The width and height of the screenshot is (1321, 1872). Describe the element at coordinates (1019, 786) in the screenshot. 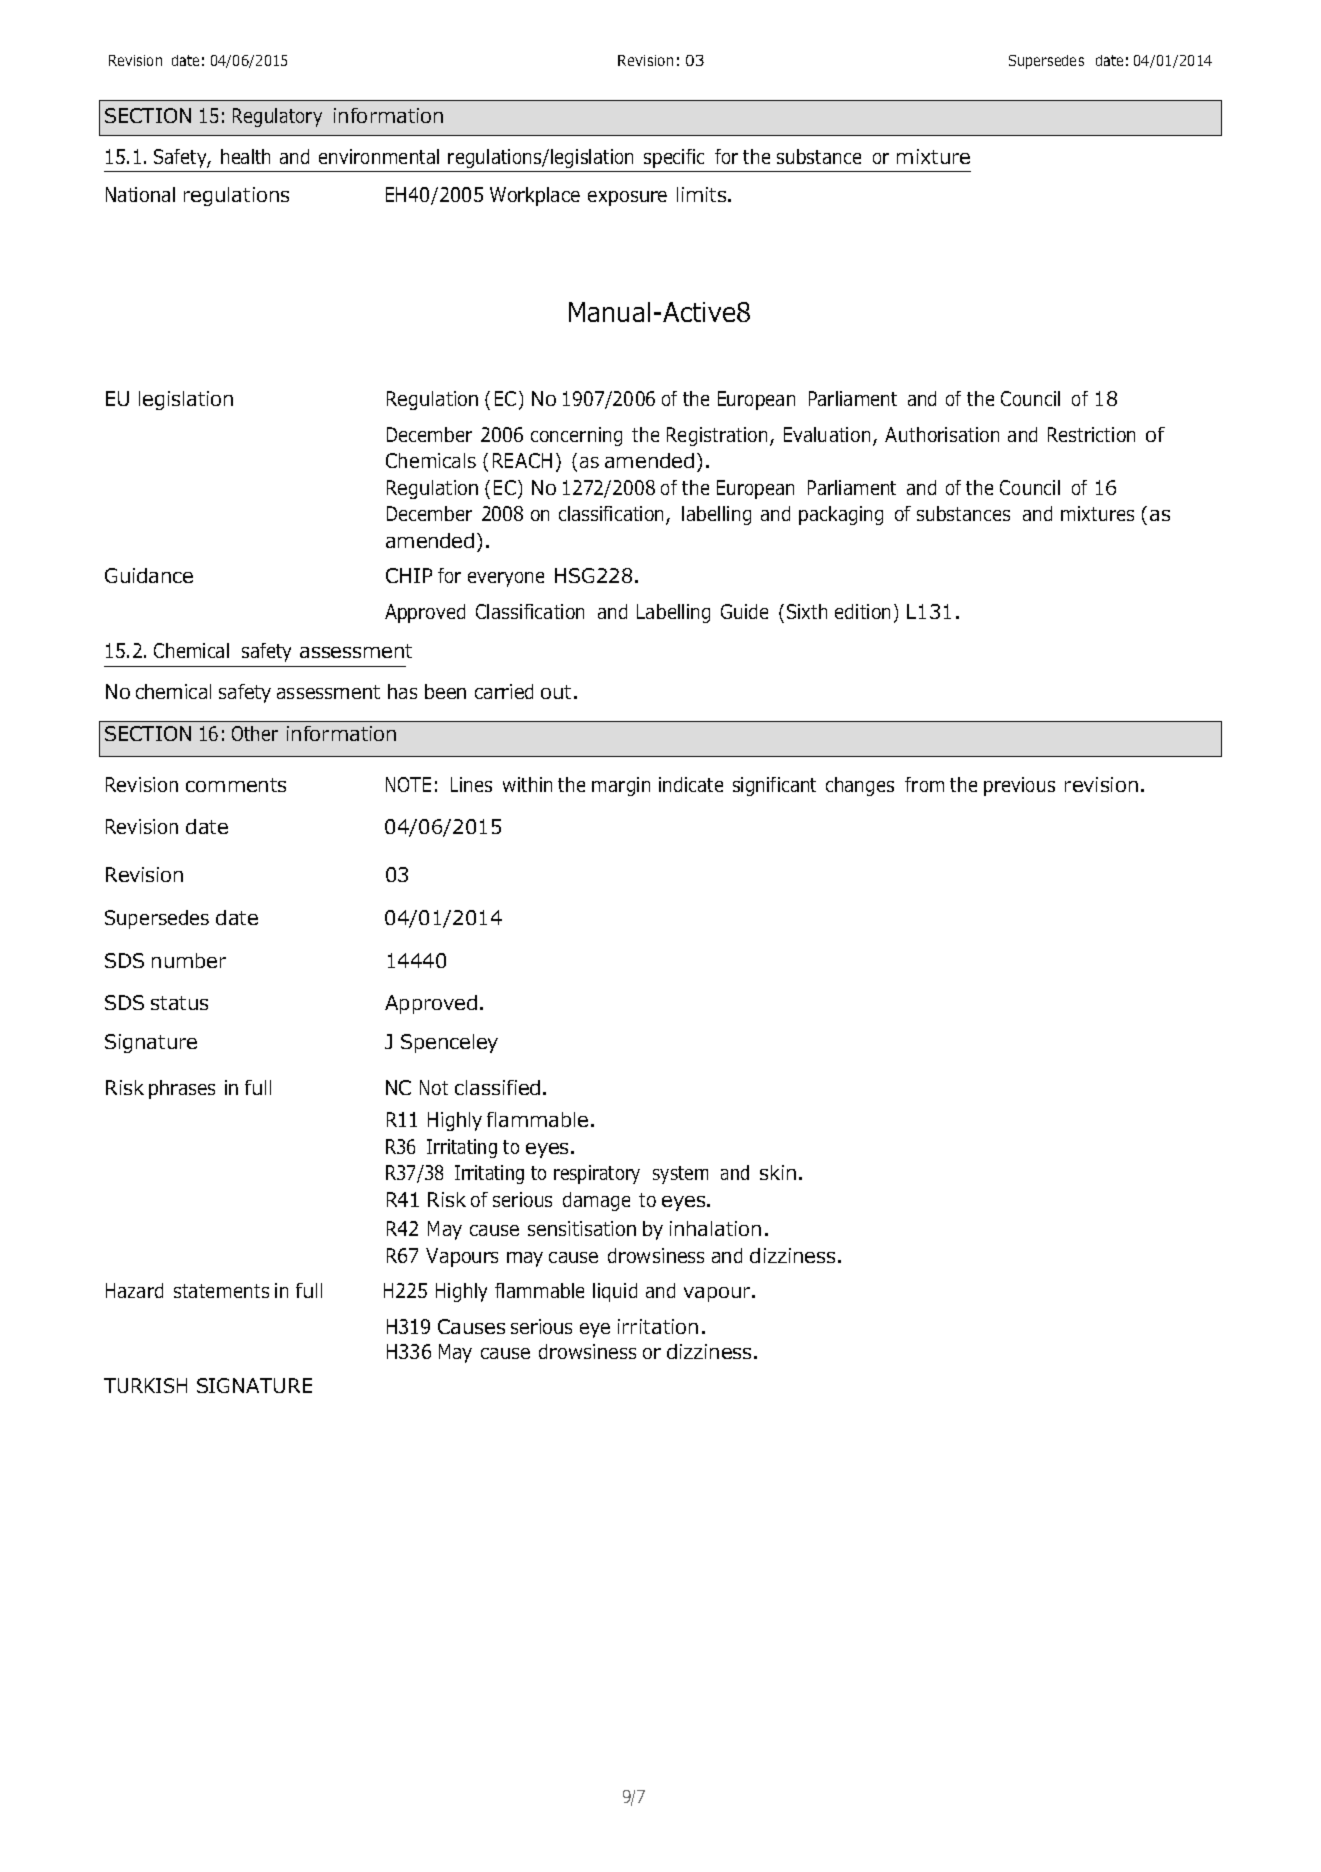

I see `previous` at that location.
